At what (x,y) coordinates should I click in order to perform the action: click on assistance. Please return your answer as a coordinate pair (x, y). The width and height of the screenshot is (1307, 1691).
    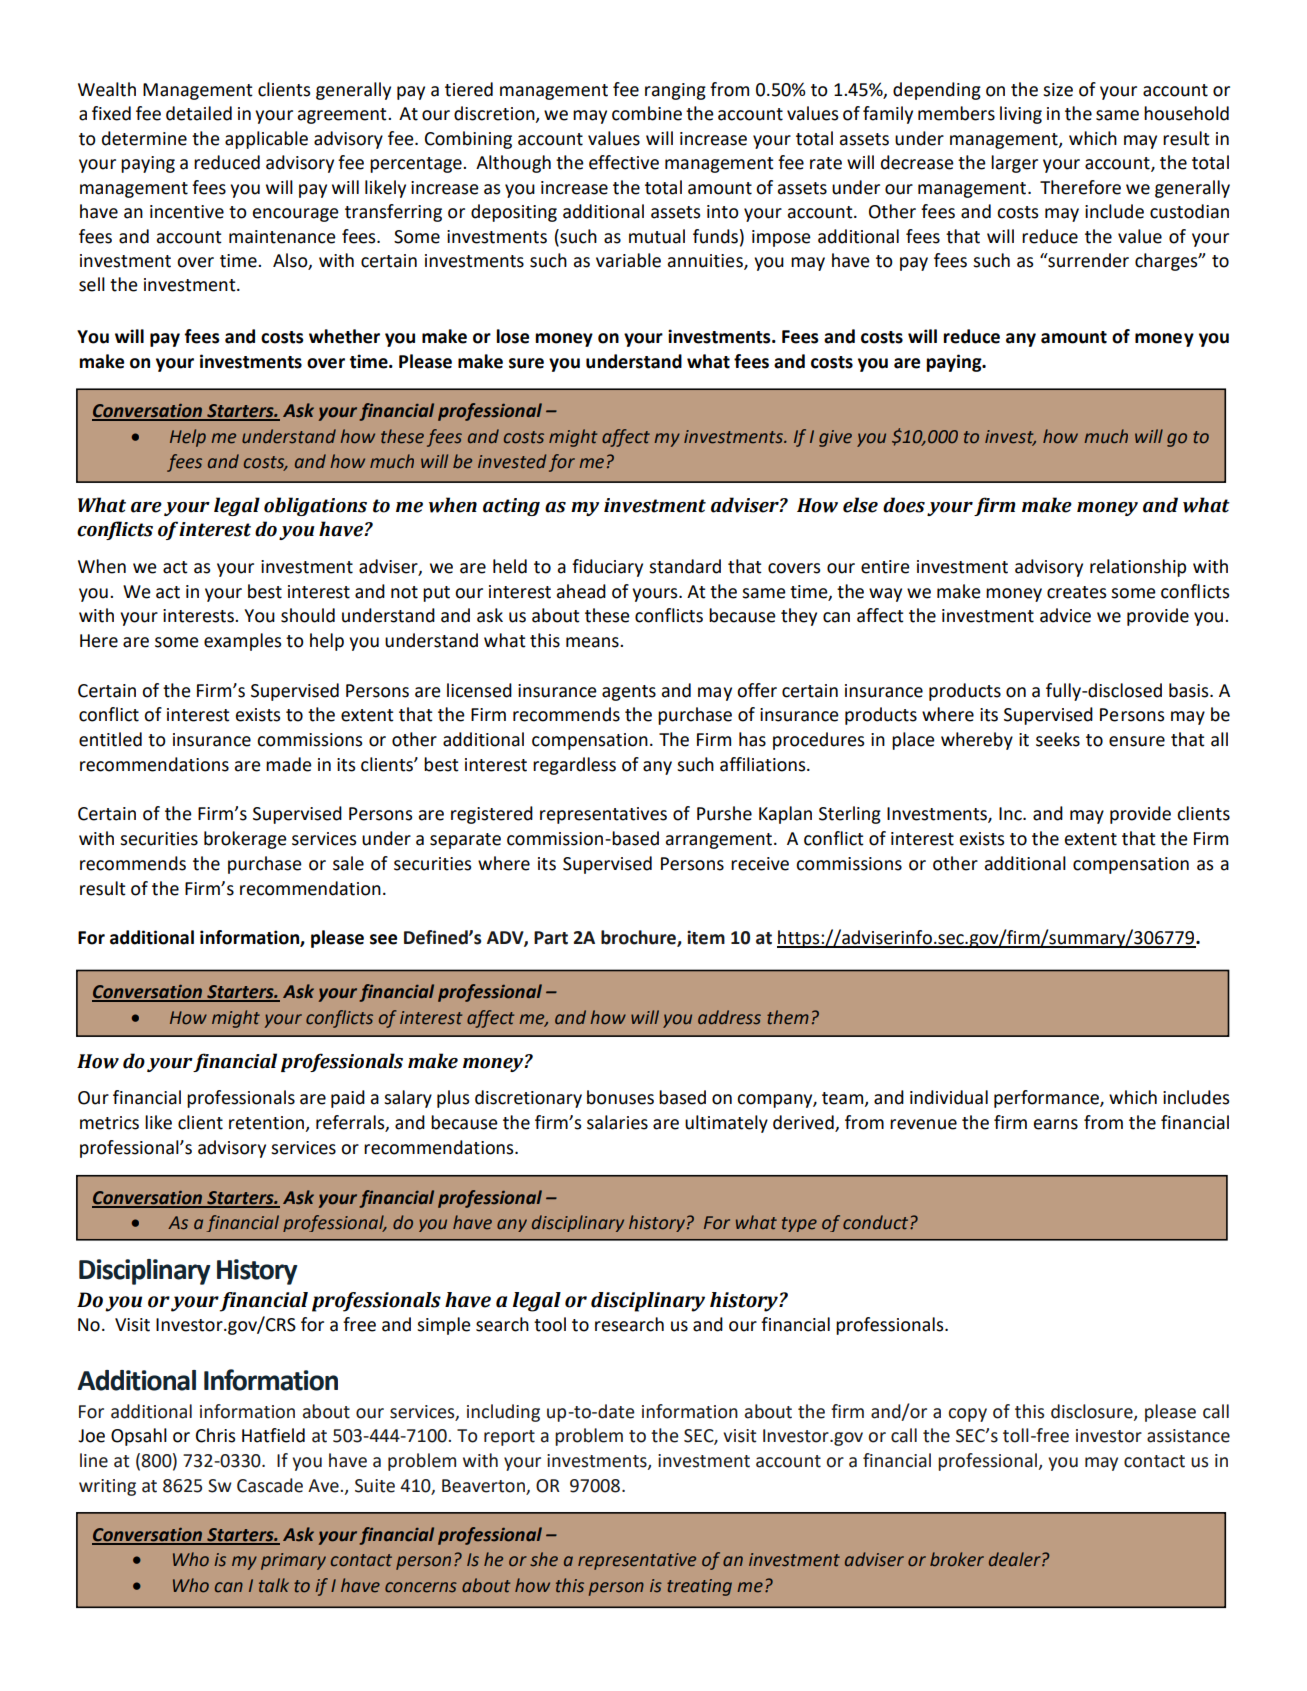
    Looking at the image, I should click on (1188, 1436).
